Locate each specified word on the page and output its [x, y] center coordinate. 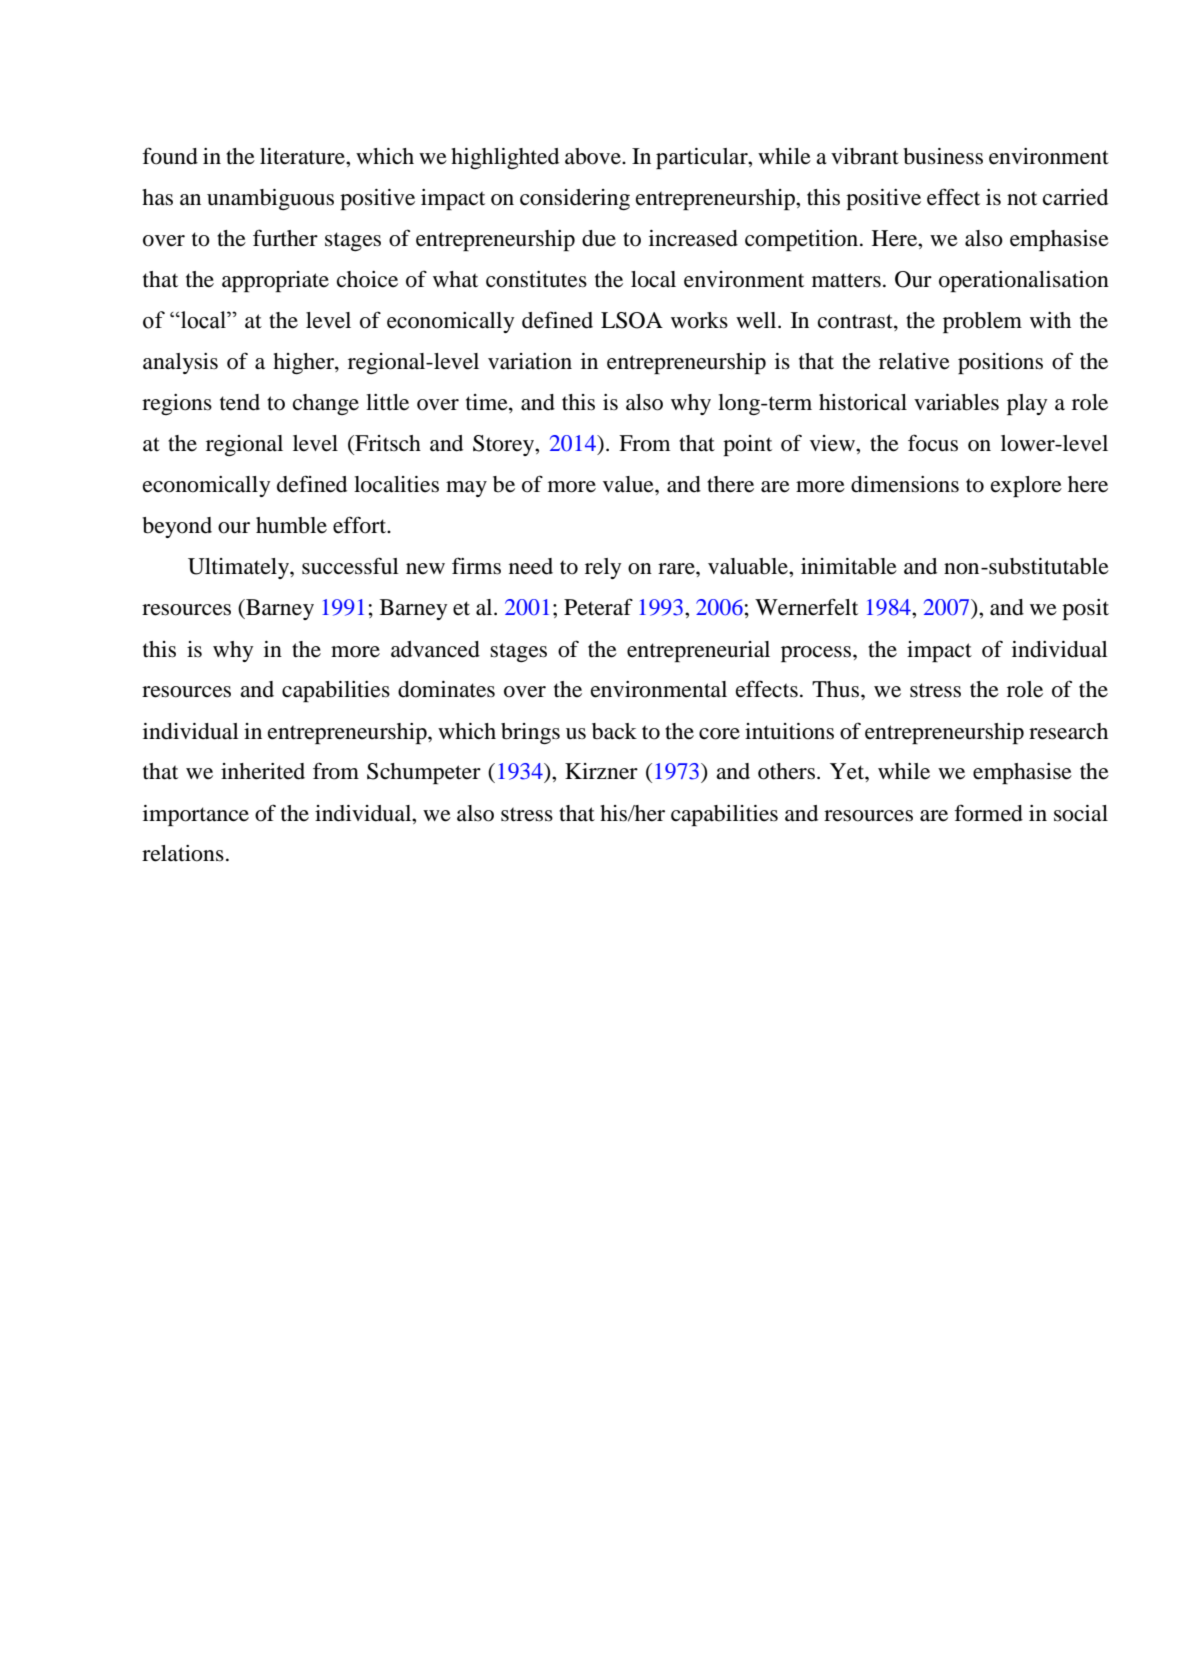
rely [603, 568]
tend [240, 402]
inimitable [849, 566]
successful [350, 566]
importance [196, 815]
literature [303, 156]
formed [988, 813]
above [594, 156]
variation [530, 361]
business [943, 156]
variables [956, 402]
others [786, 771]
